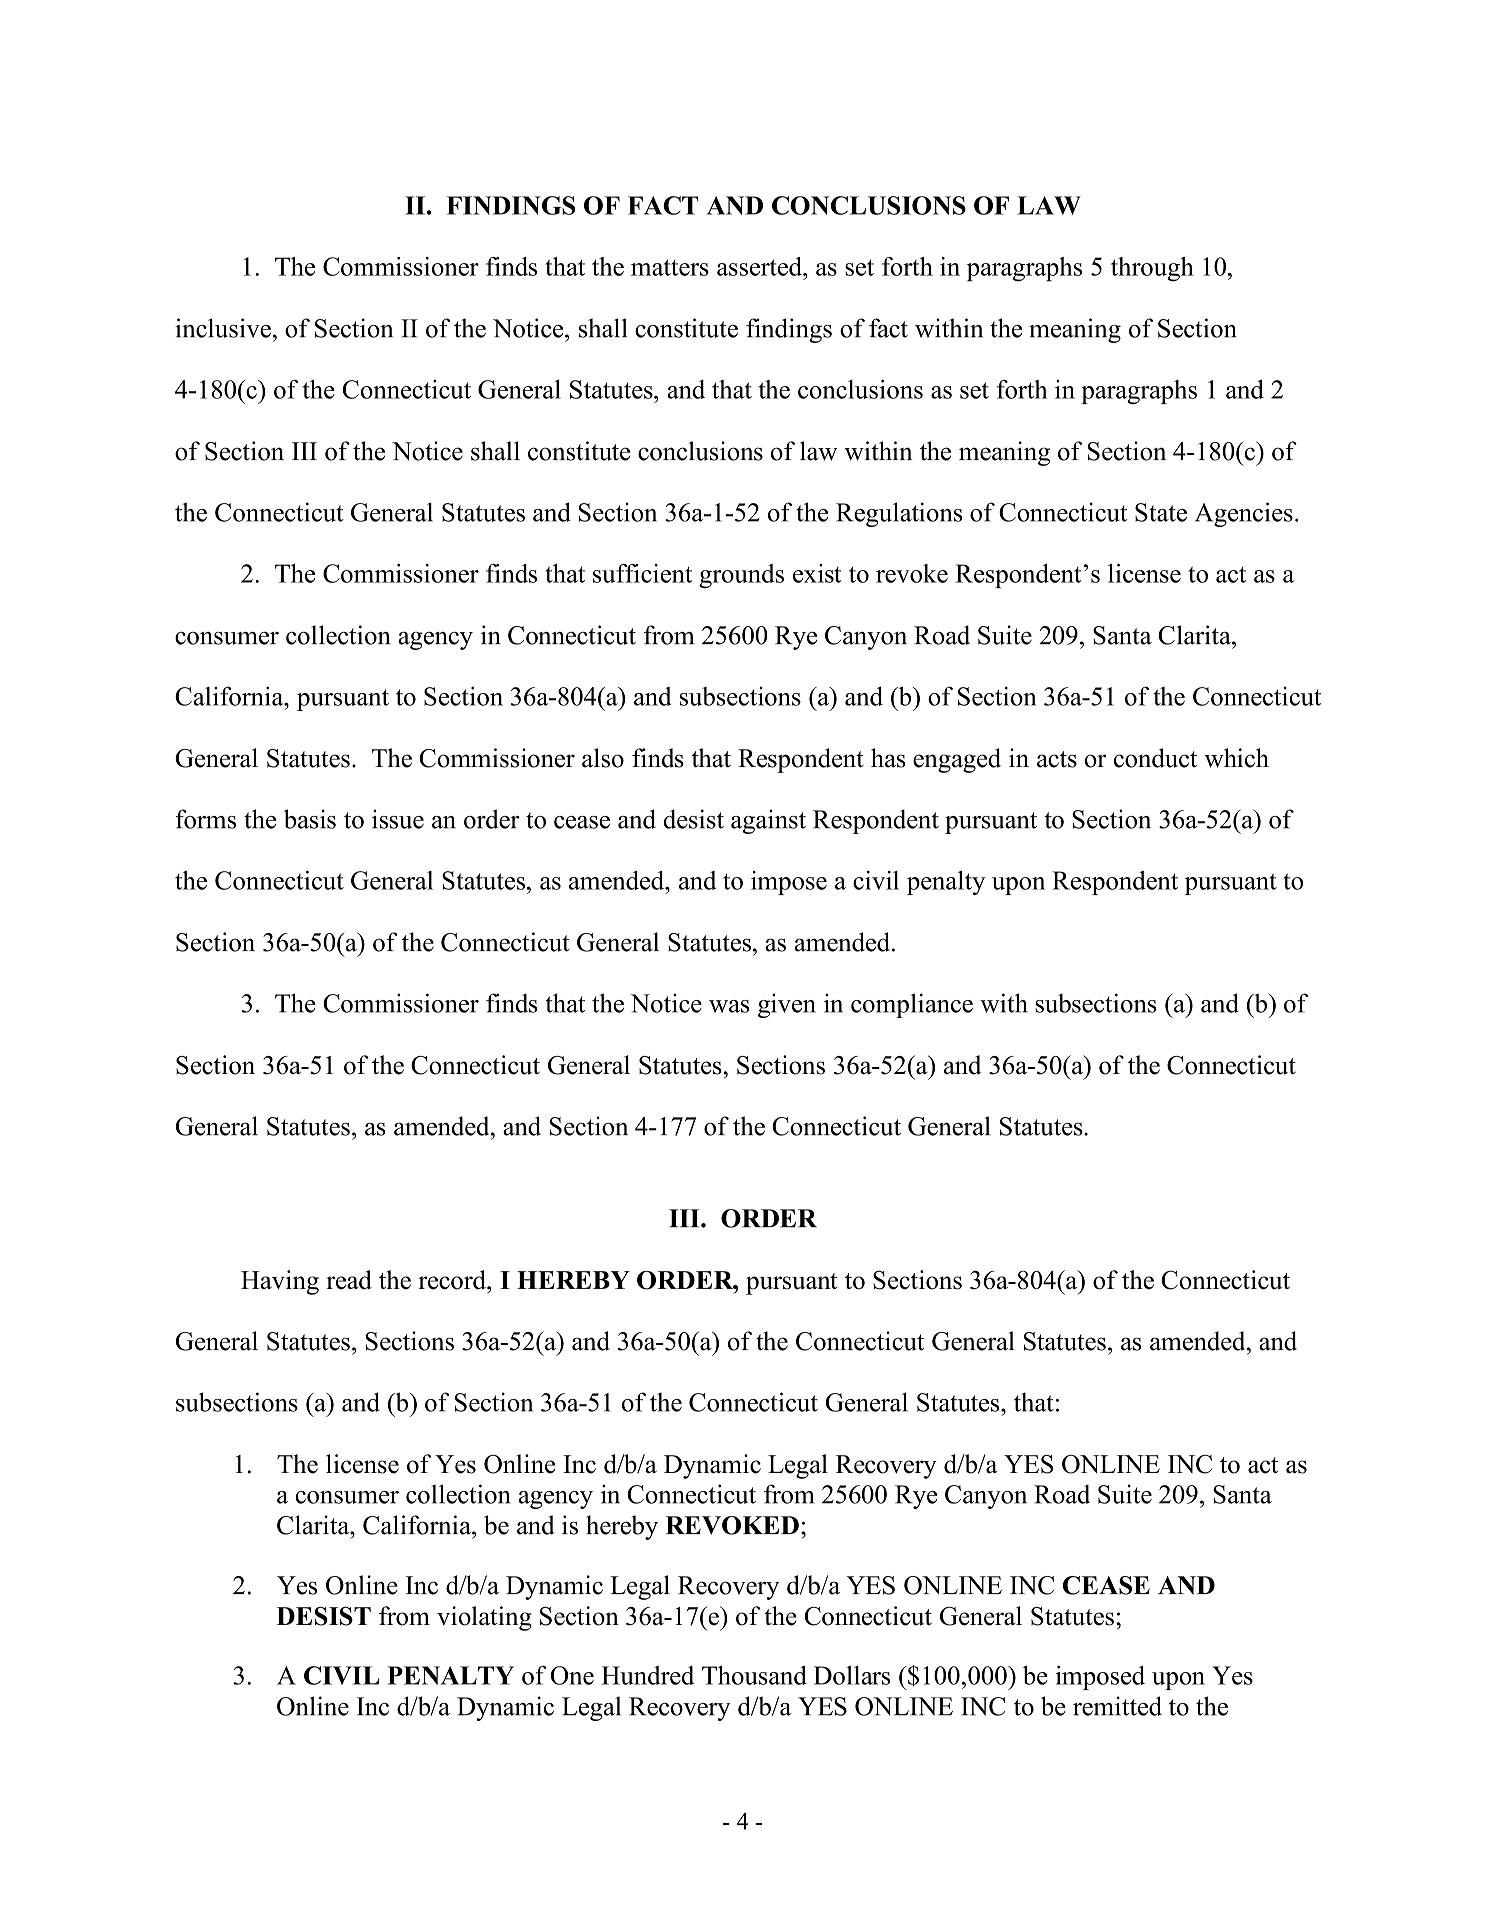 The image size is (1485, 1922). What do you see at coordinates (223, 328) in the screenshot?
I see `inclusive` at bounding box center [223, 328].
